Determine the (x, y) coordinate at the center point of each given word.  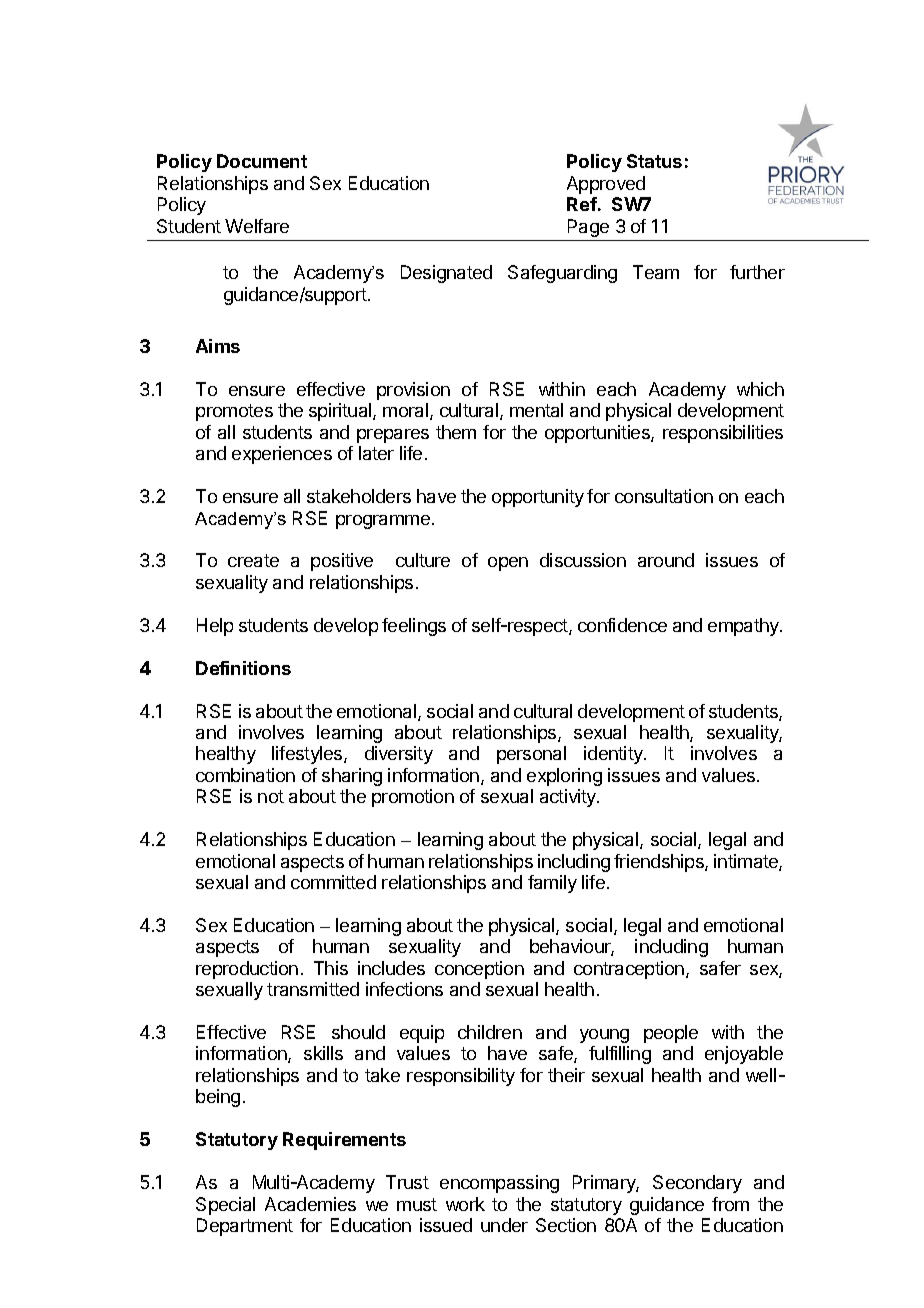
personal (531, 755)
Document (262, 161)
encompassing (499, 1184)
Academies (310, 1204)
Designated (446, 274)
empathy (744, 627)
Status (654, 161)
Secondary (697, 1184)
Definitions (243, 668)
